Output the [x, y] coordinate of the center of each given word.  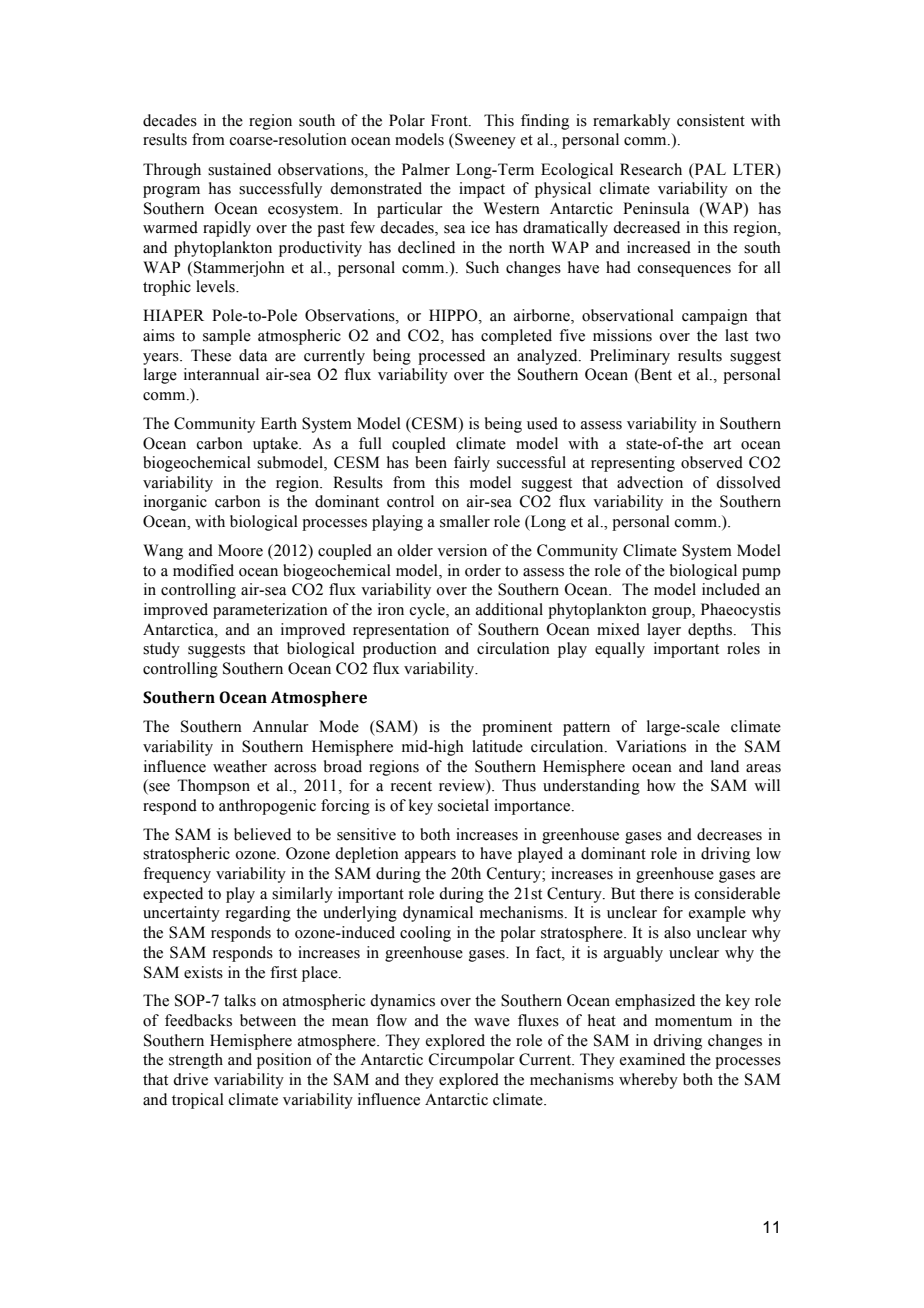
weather [240, 766]
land [725, 766]
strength [196, 1061]
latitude [497, 746]
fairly [472, 464]
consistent [711, 120]
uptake [276, 445]
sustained [239, 169]
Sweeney [484, 141]
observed [712, 462]
